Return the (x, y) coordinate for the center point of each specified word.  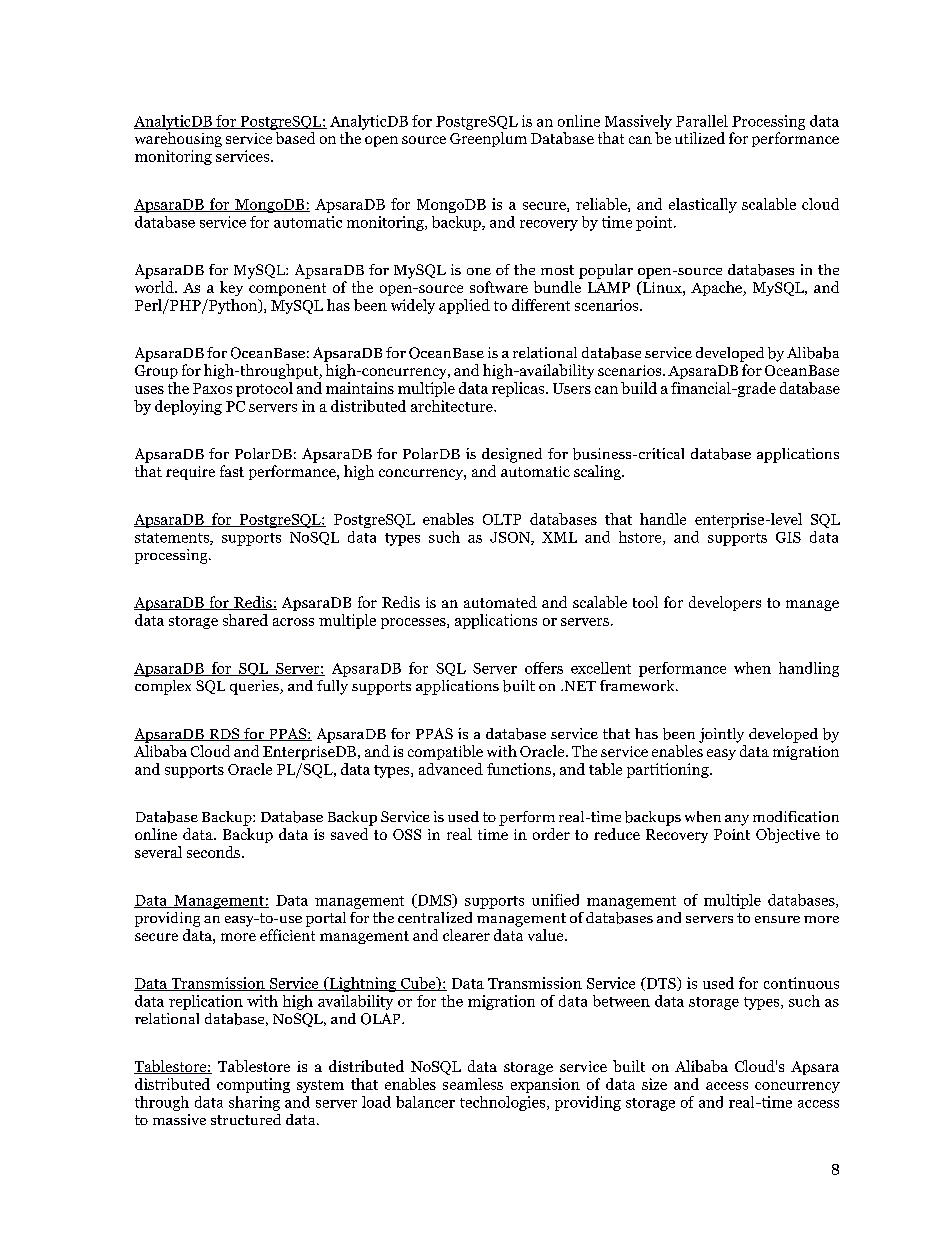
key (231, 288)
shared (245, 620)
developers (725, 603)
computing (253, 1085)
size (654, 1084)
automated (500, 602)
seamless (473, 1084)
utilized (700, 138)
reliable (602, 205)
